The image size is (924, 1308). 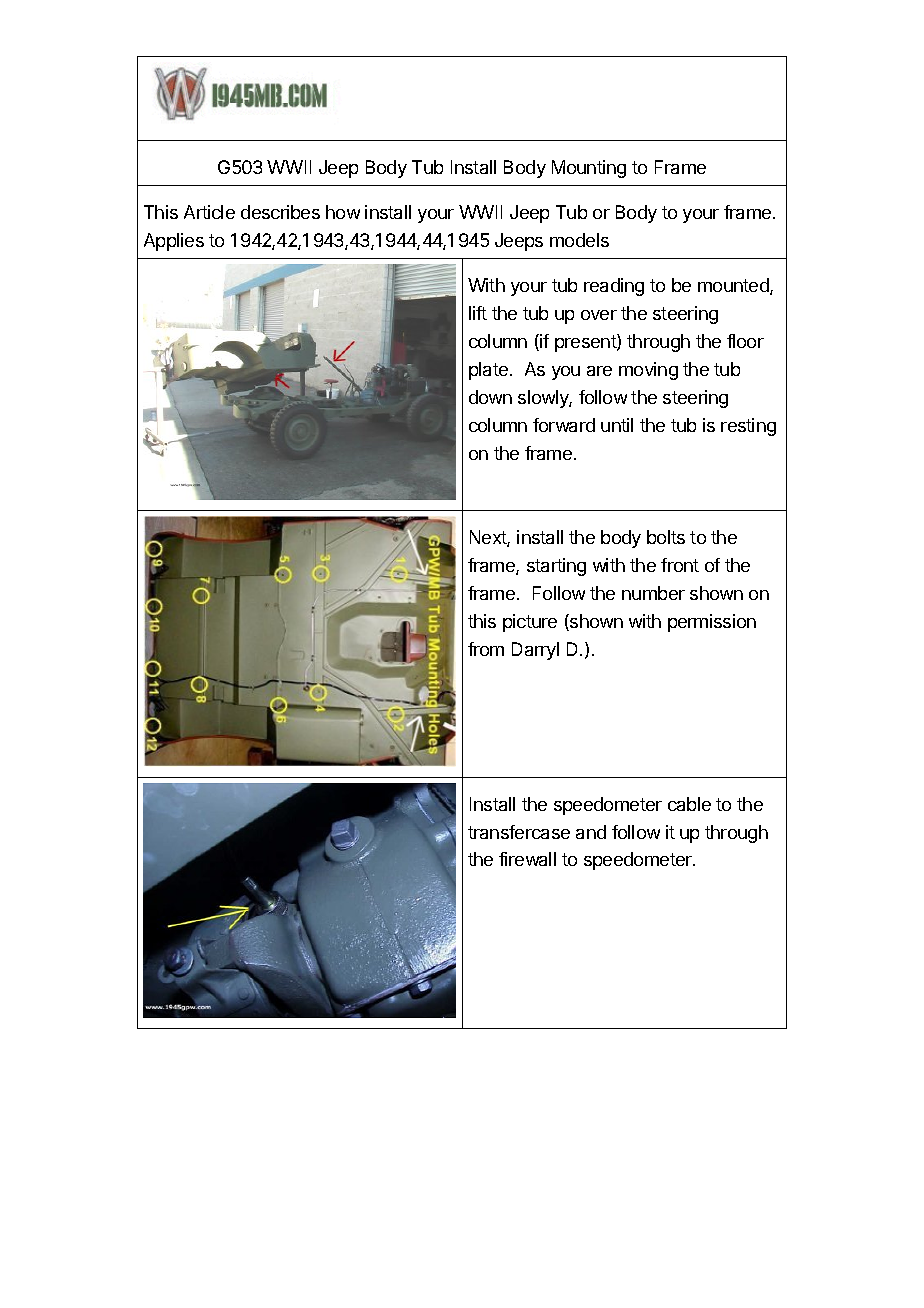 I want to click on down, so click(x=490, y=397).
